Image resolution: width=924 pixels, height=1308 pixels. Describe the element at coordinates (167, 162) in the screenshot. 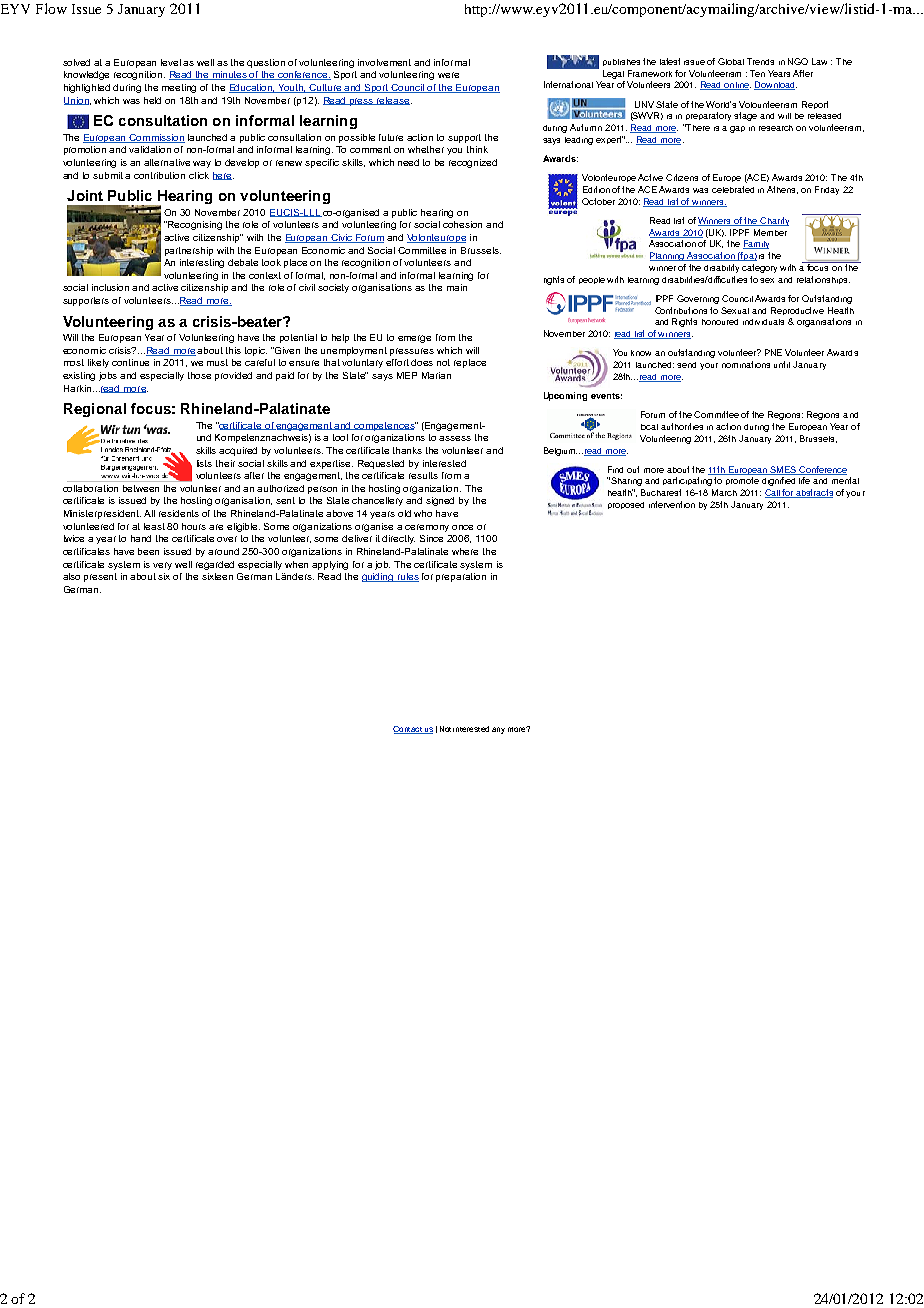

I see `alternative` at that location.
